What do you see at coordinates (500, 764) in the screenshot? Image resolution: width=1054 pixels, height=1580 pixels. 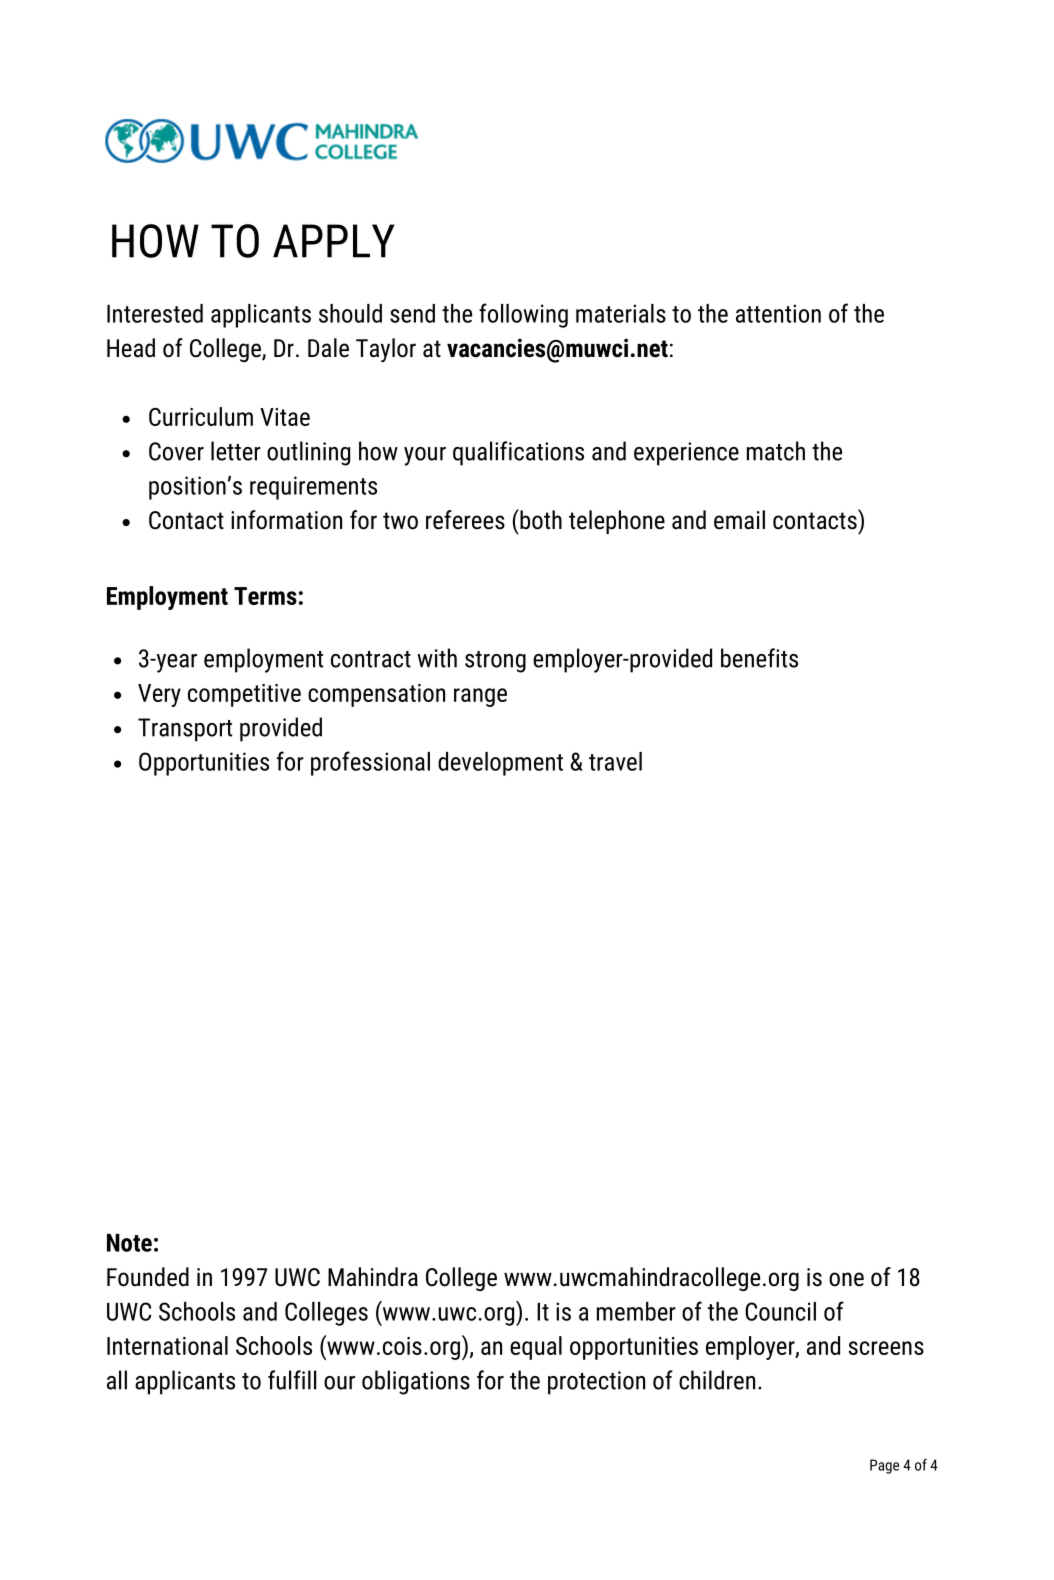 I see `development` at bounding box center [500, 764].
